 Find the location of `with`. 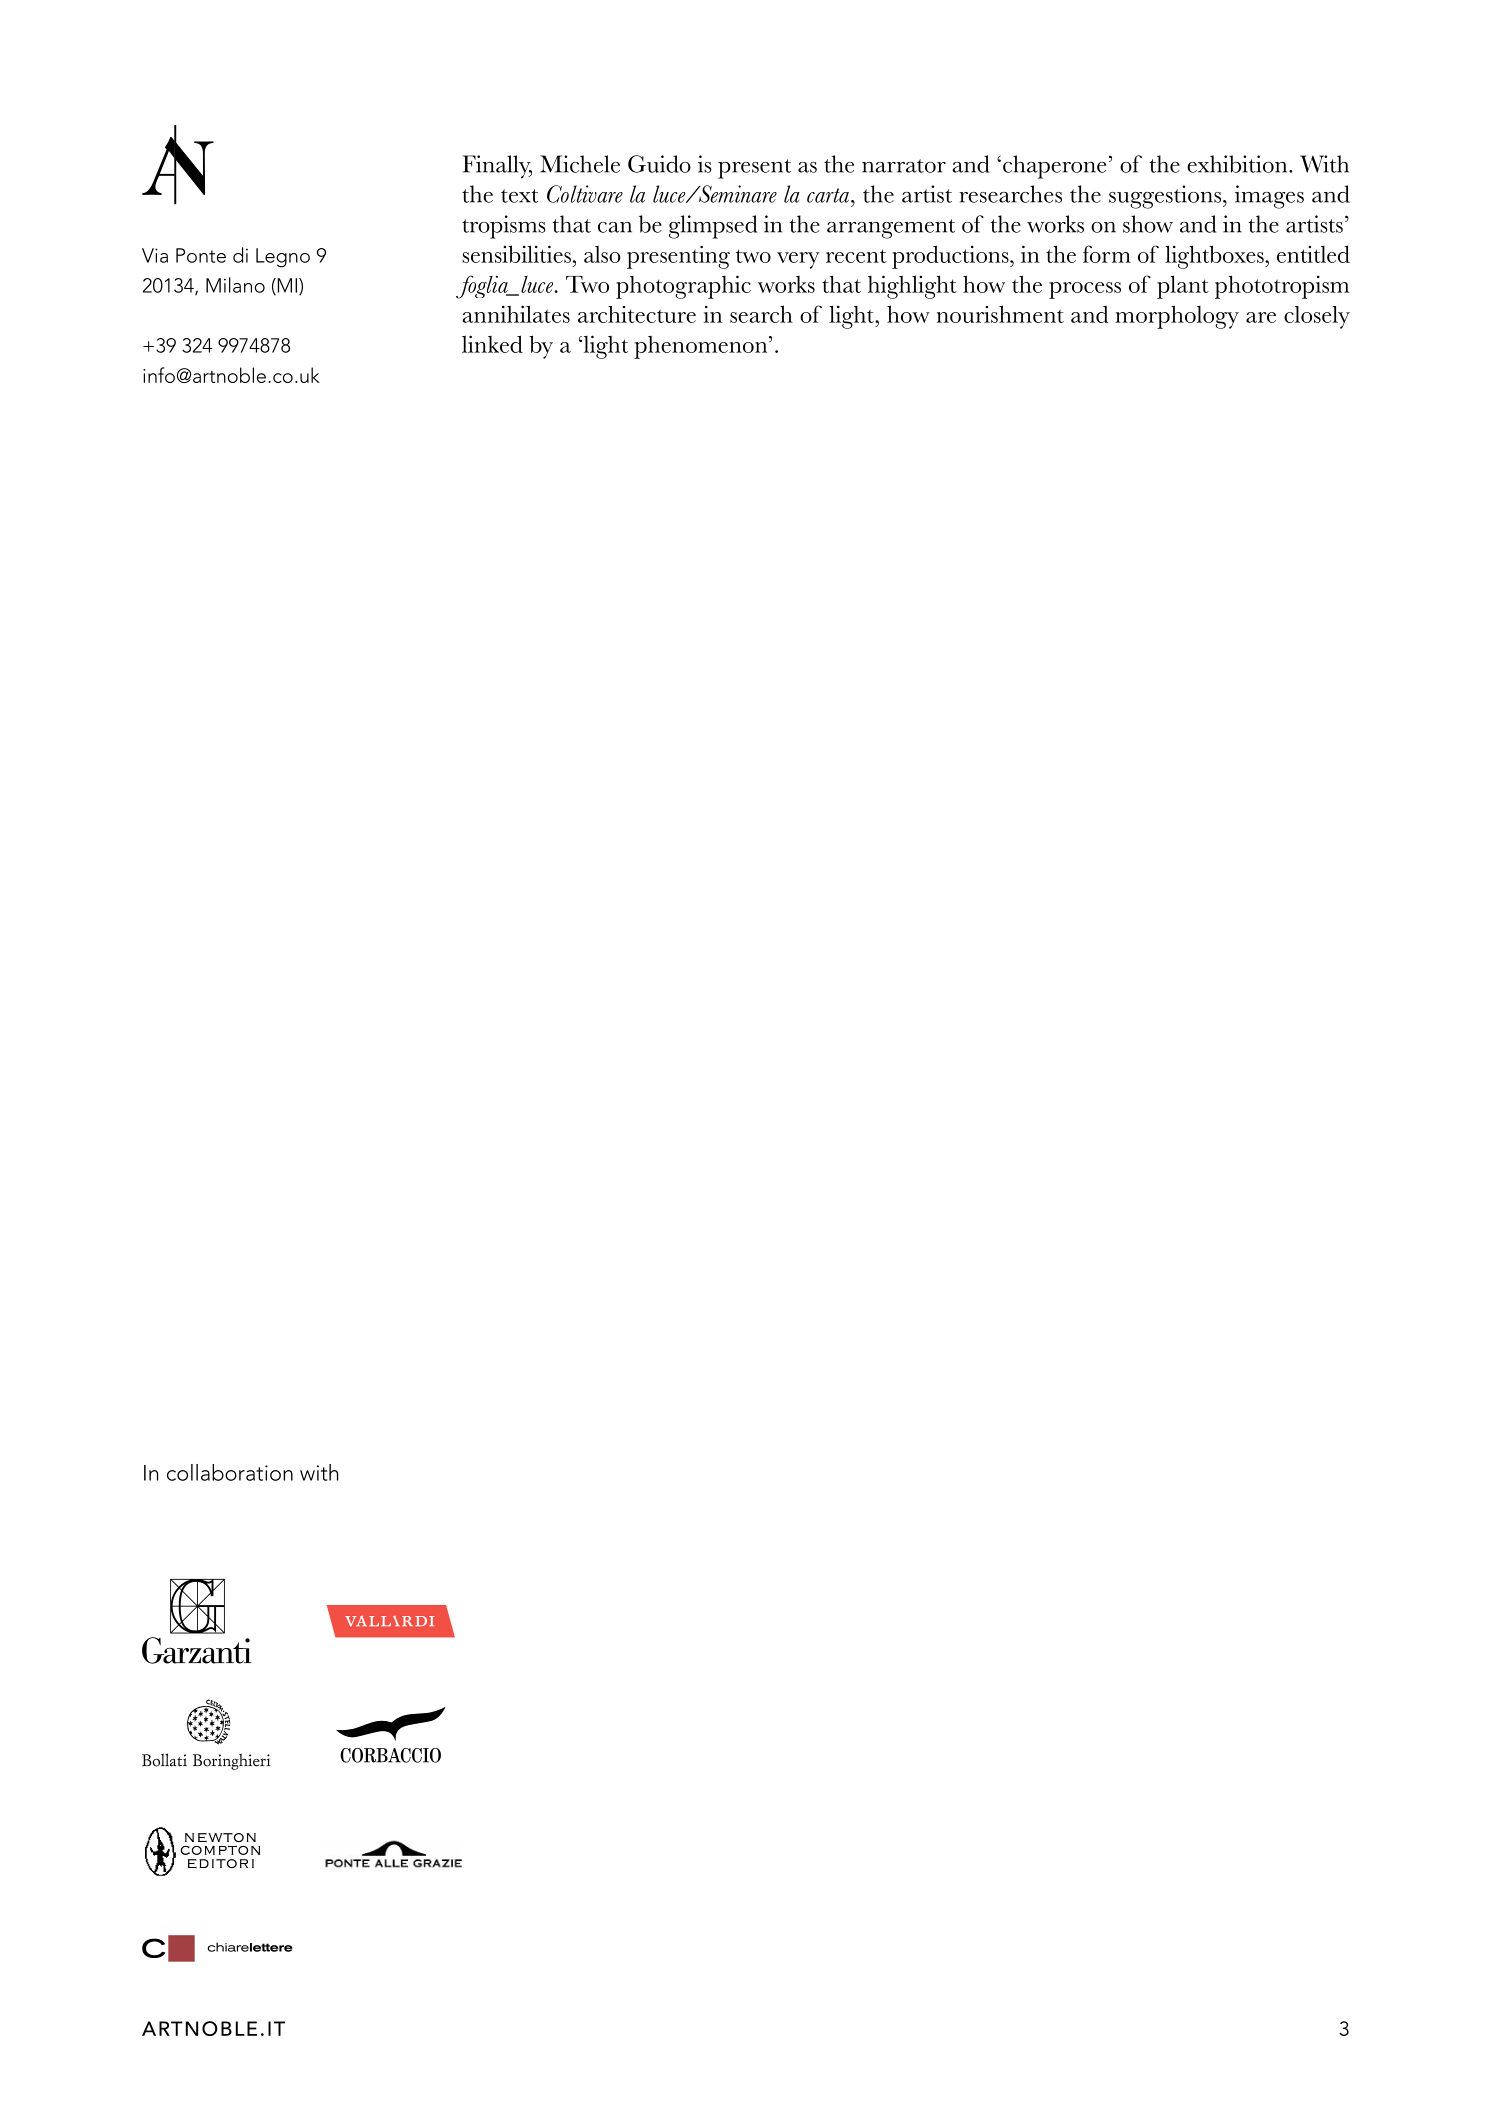

with is located at coordinates (319, 1472).
